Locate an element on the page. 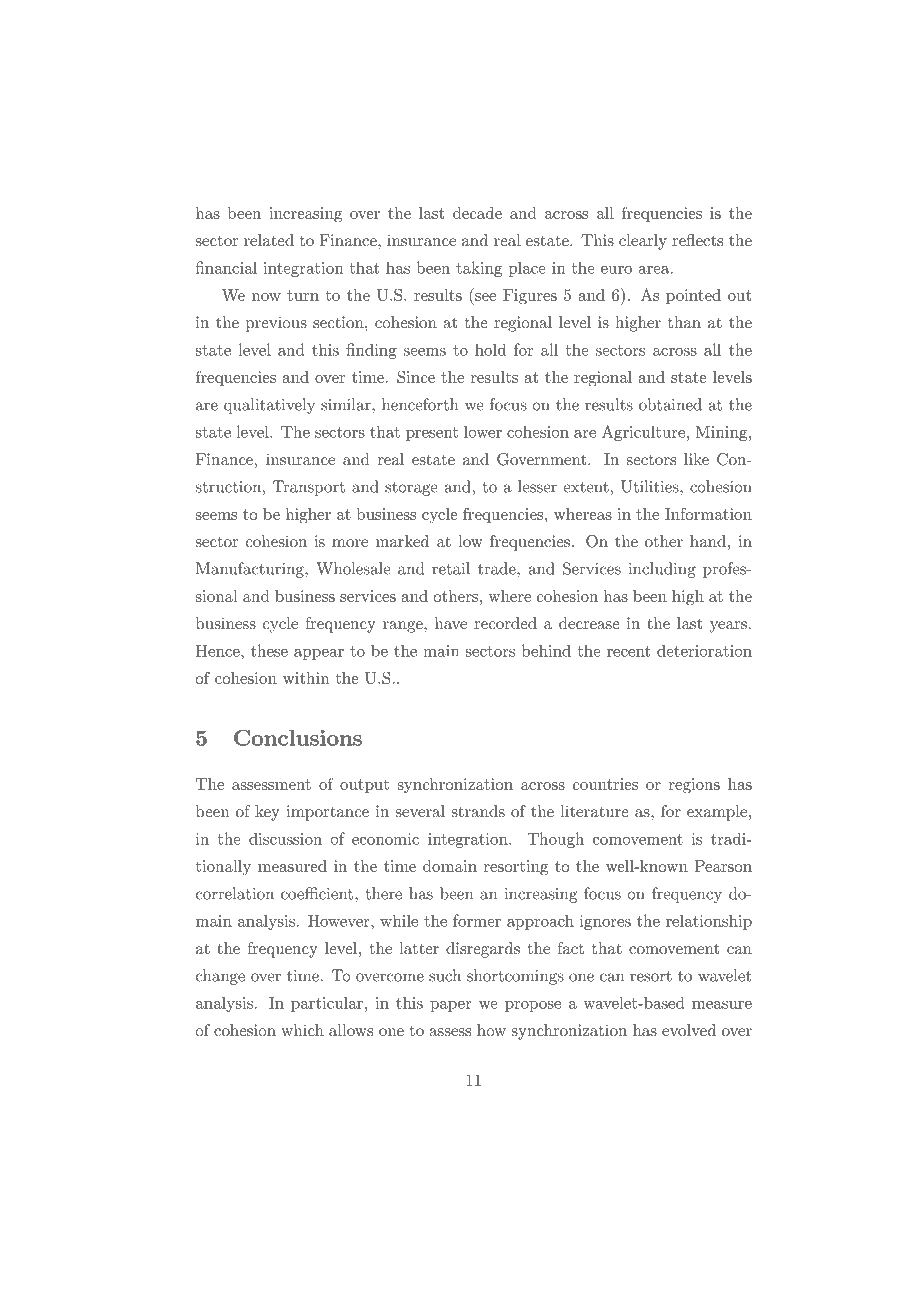  decade is located at coordinates (477, 213).
